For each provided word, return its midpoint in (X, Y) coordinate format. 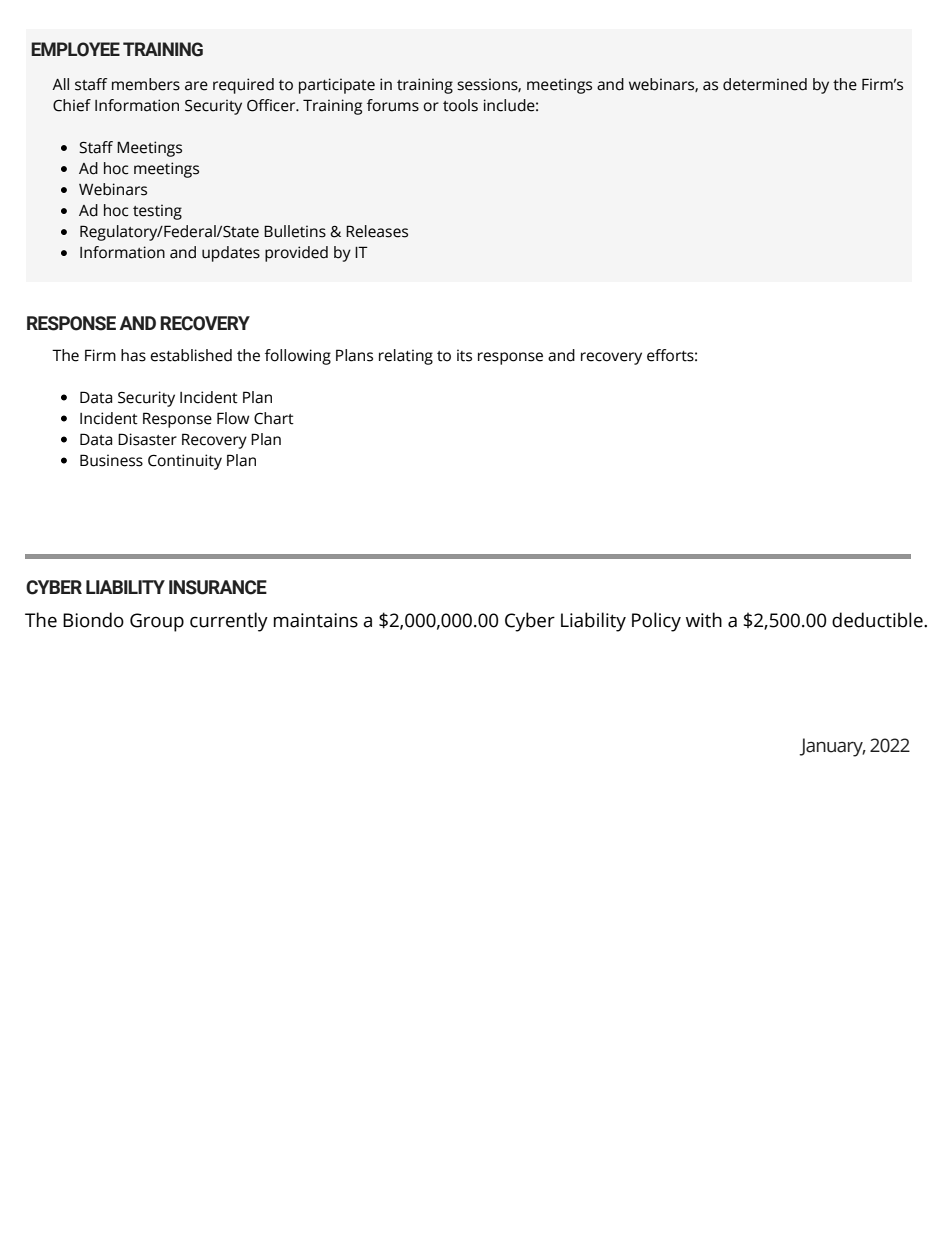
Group (157, 622)
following (298, 357)
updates (231, 254)
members (146, 84)
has (133, 355)
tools (460, 105)
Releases (377, 231)
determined (765, 84)
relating (406, 357)
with (704, 620)
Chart (274, 418)
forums (393, 105)
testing (157, 212)
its (464, 355)
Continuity (185, 462)
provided (296, 254)
